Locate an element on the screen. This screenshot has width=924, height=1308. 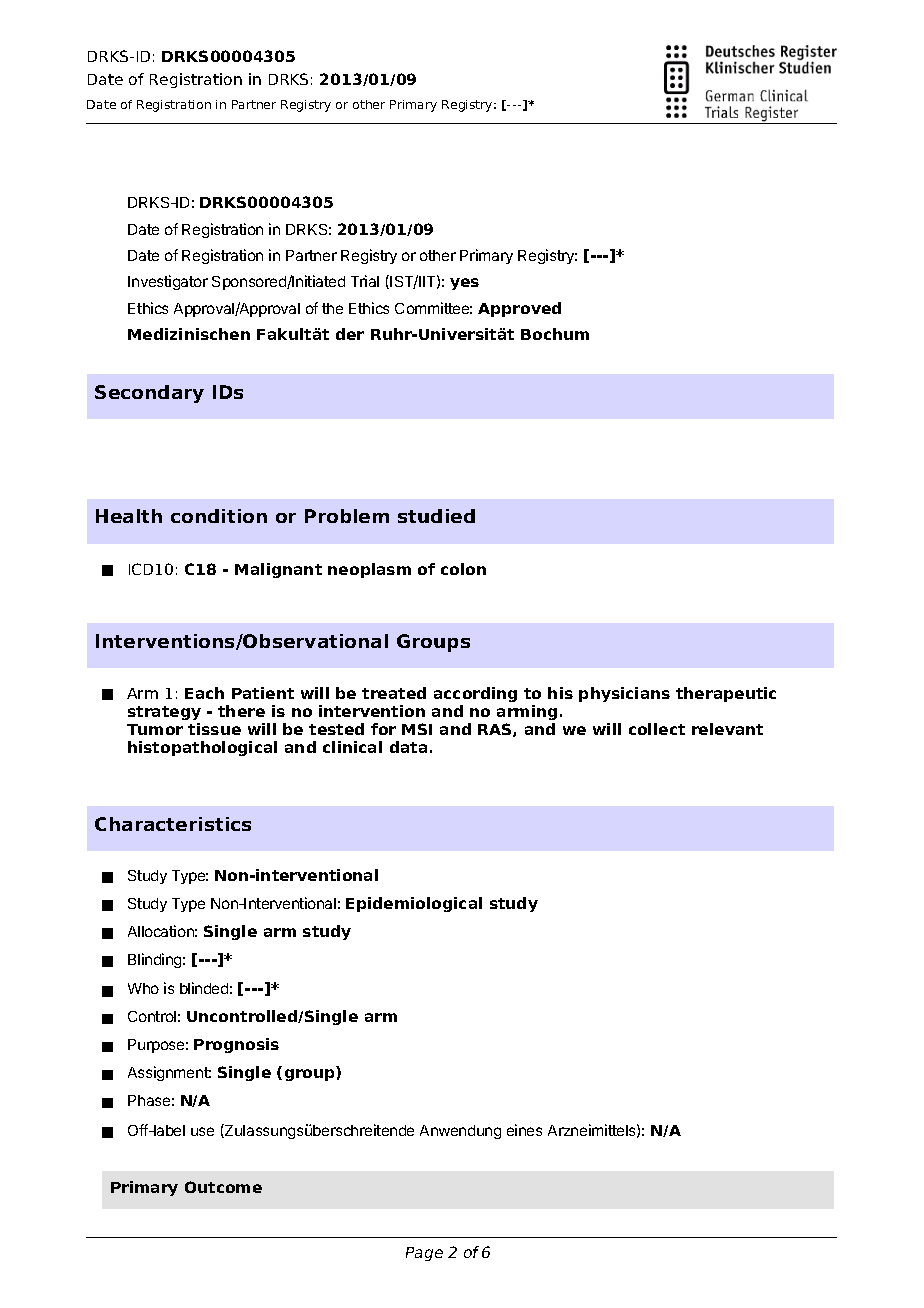
Who is located at coordinates (143, 988).
